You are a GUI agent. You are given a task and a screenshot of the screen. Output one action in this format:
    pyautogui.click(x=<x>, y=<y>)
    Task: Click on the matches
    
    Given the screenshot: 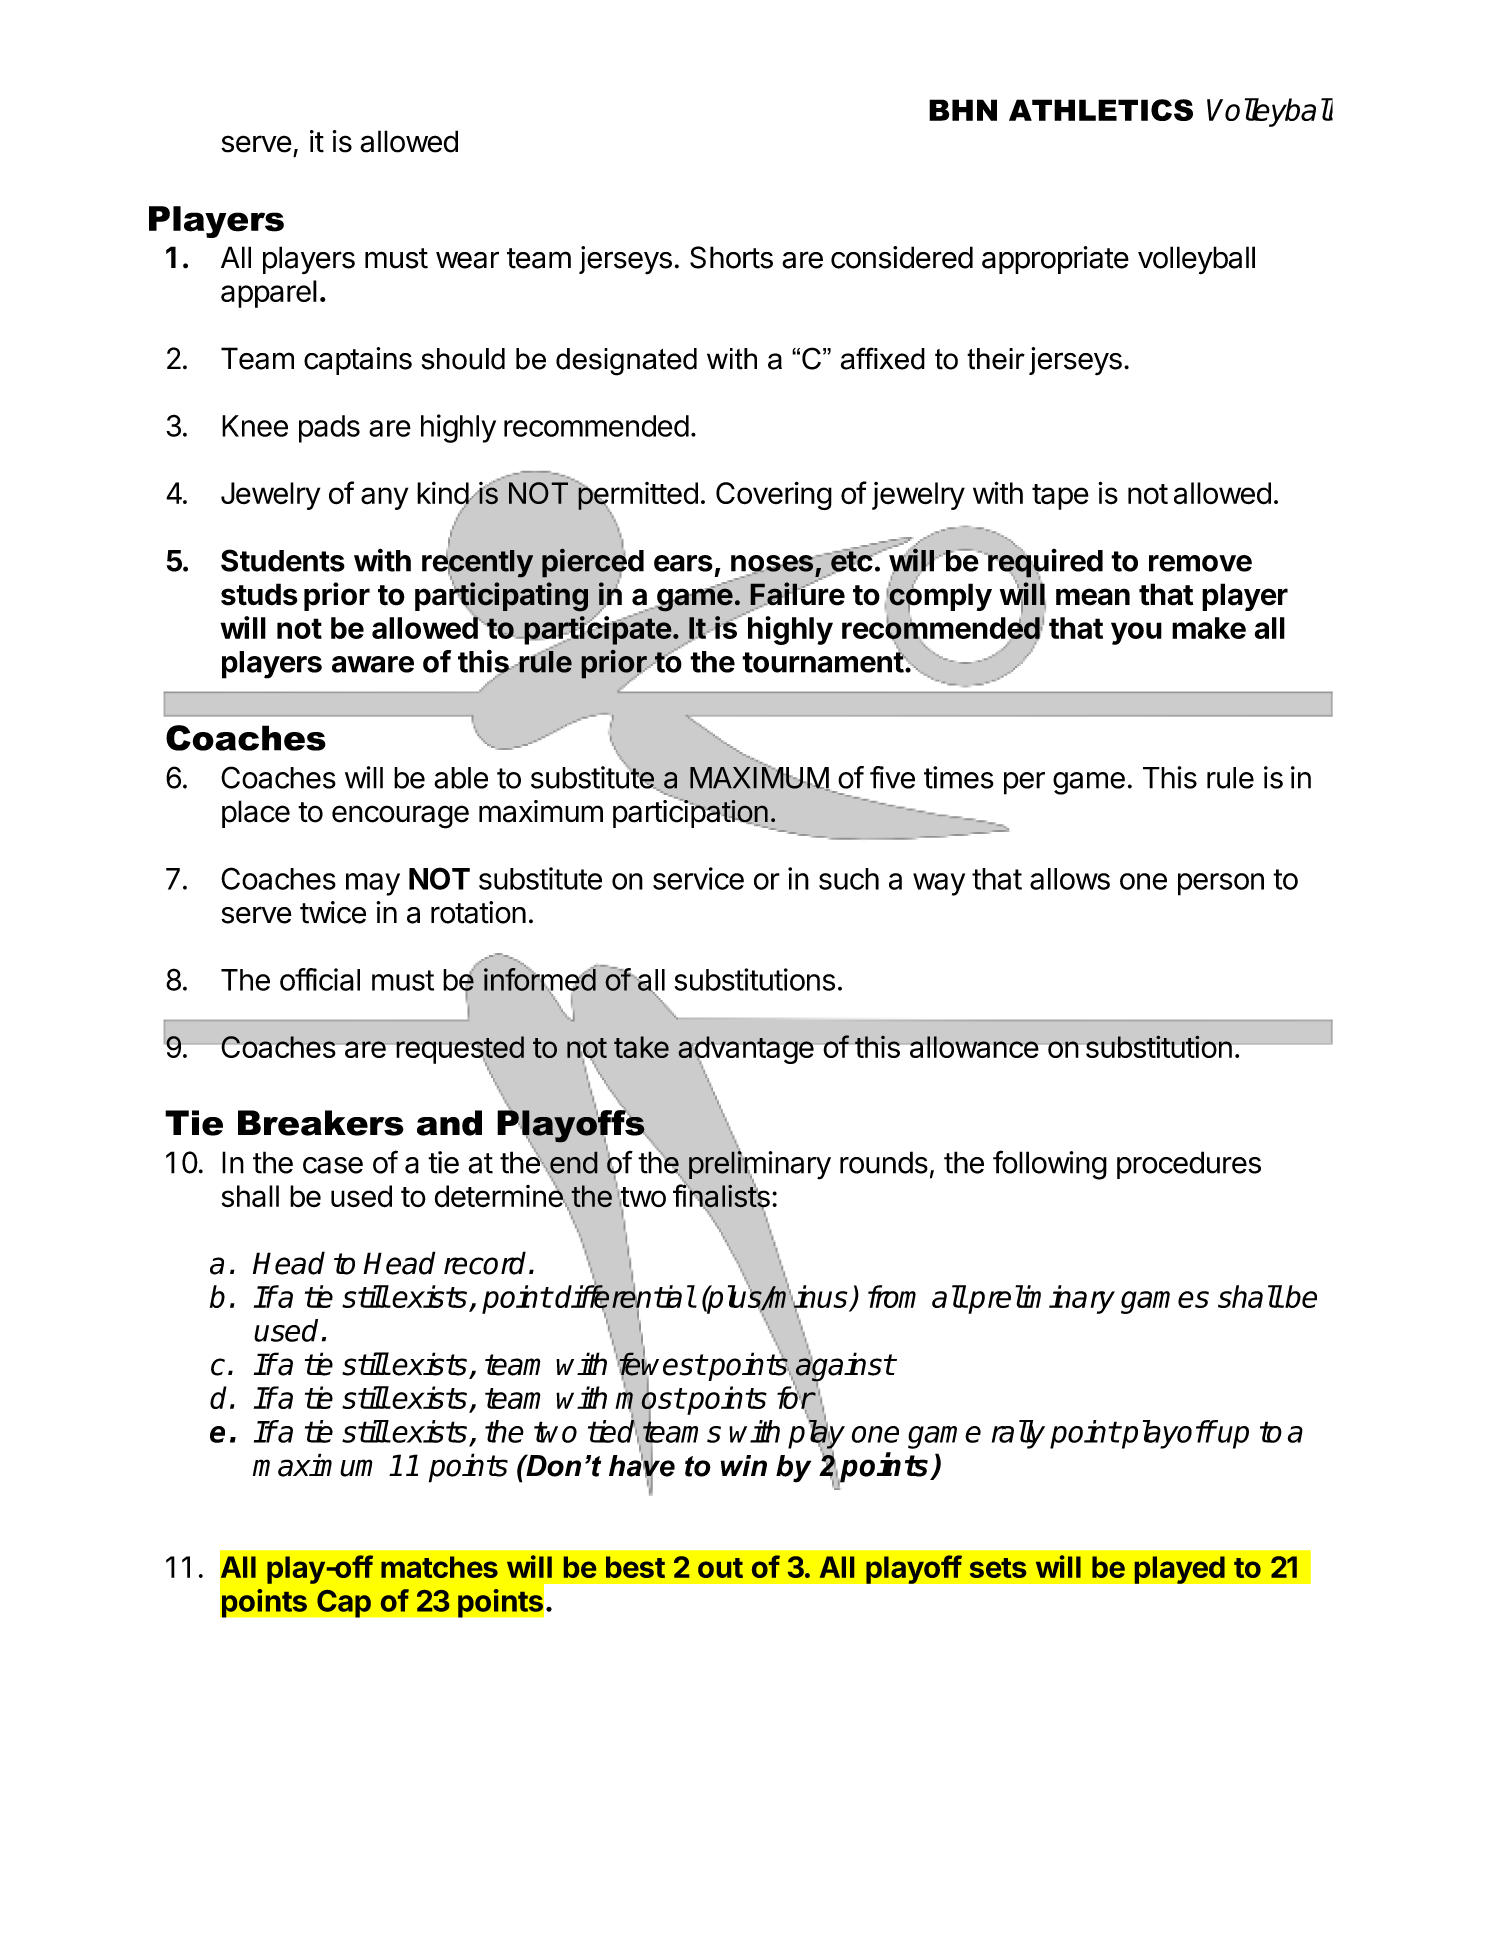 What is the action you would take?
    pyautogui.click(x=439, y=1567)
